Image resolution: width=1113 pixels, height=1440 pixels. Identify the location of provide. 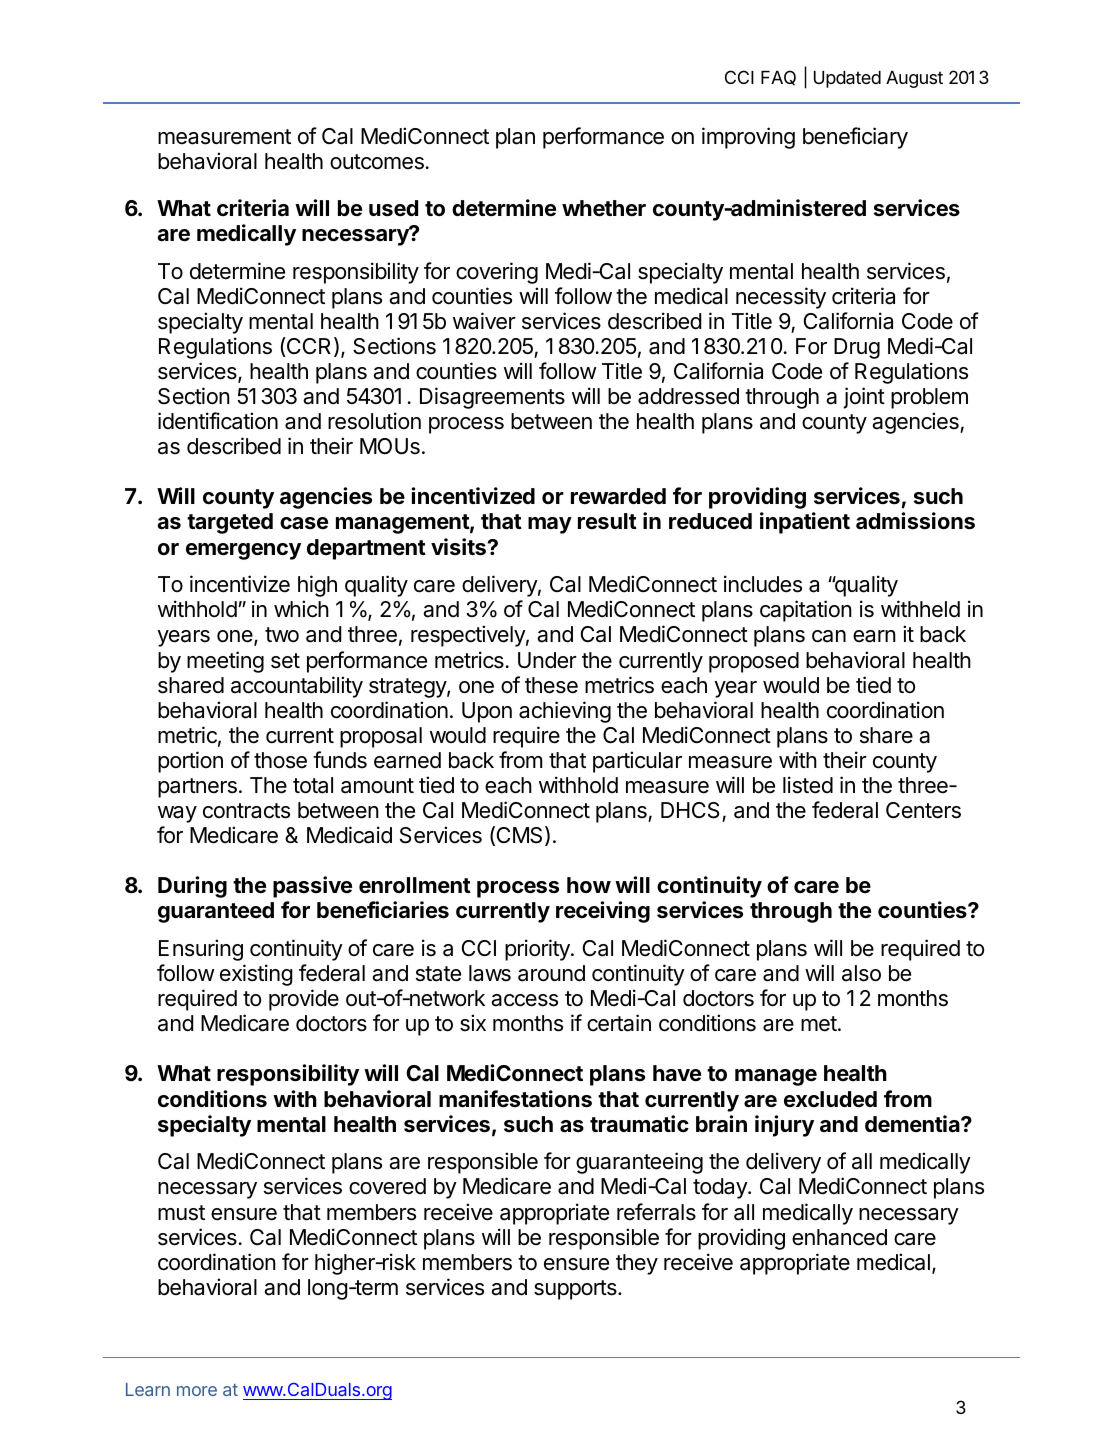
(304, 1000).
